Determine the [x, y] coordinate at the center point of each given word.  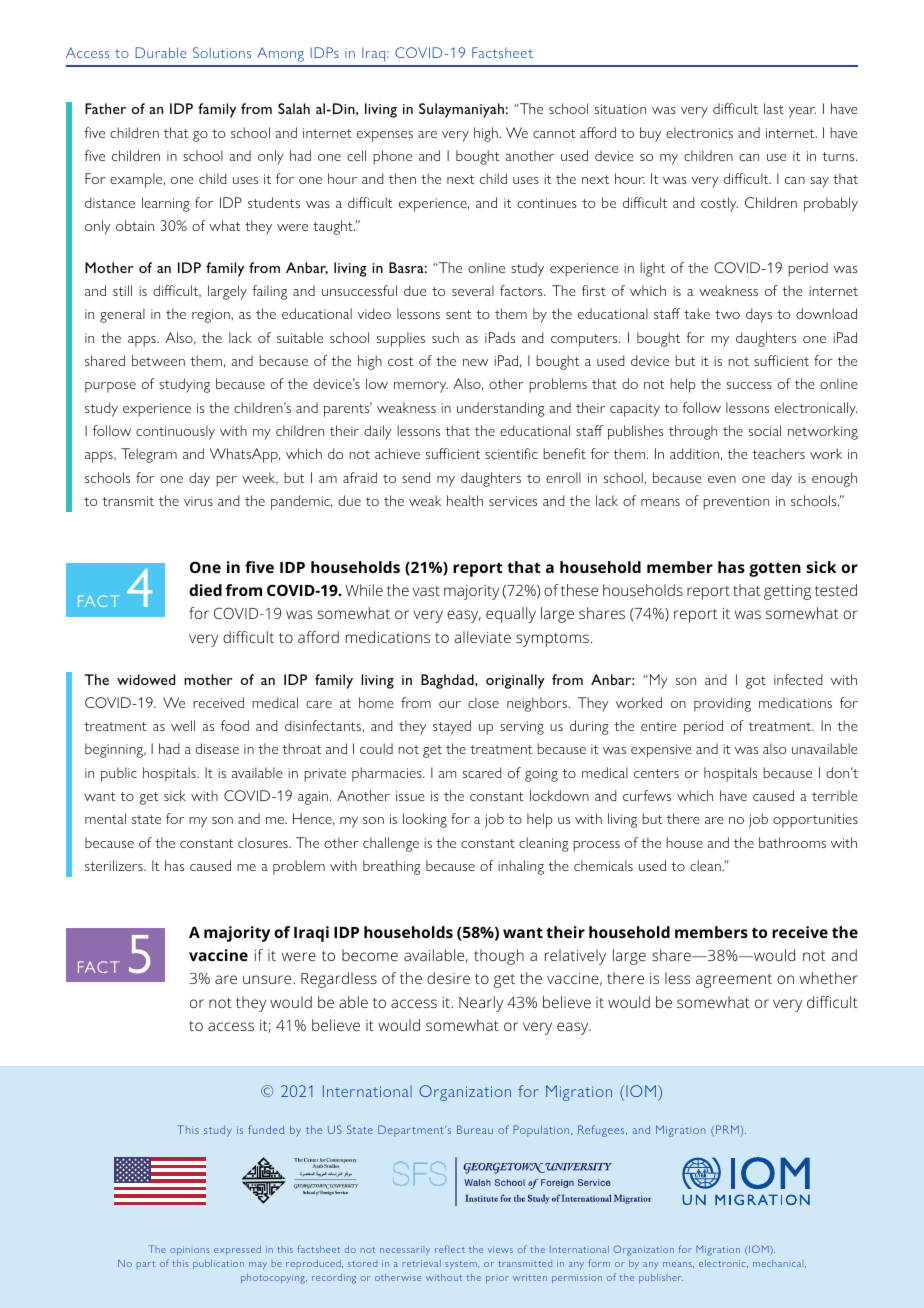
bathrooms [792, 842]
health [465, 500]
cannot [554, 133]
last [774, 108]
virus [198, 501]
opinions [189, 1250]
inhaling [521, 867]
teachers [778, 453]
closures [264, 842]
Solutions [222, 52]
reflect [450, 1249]
